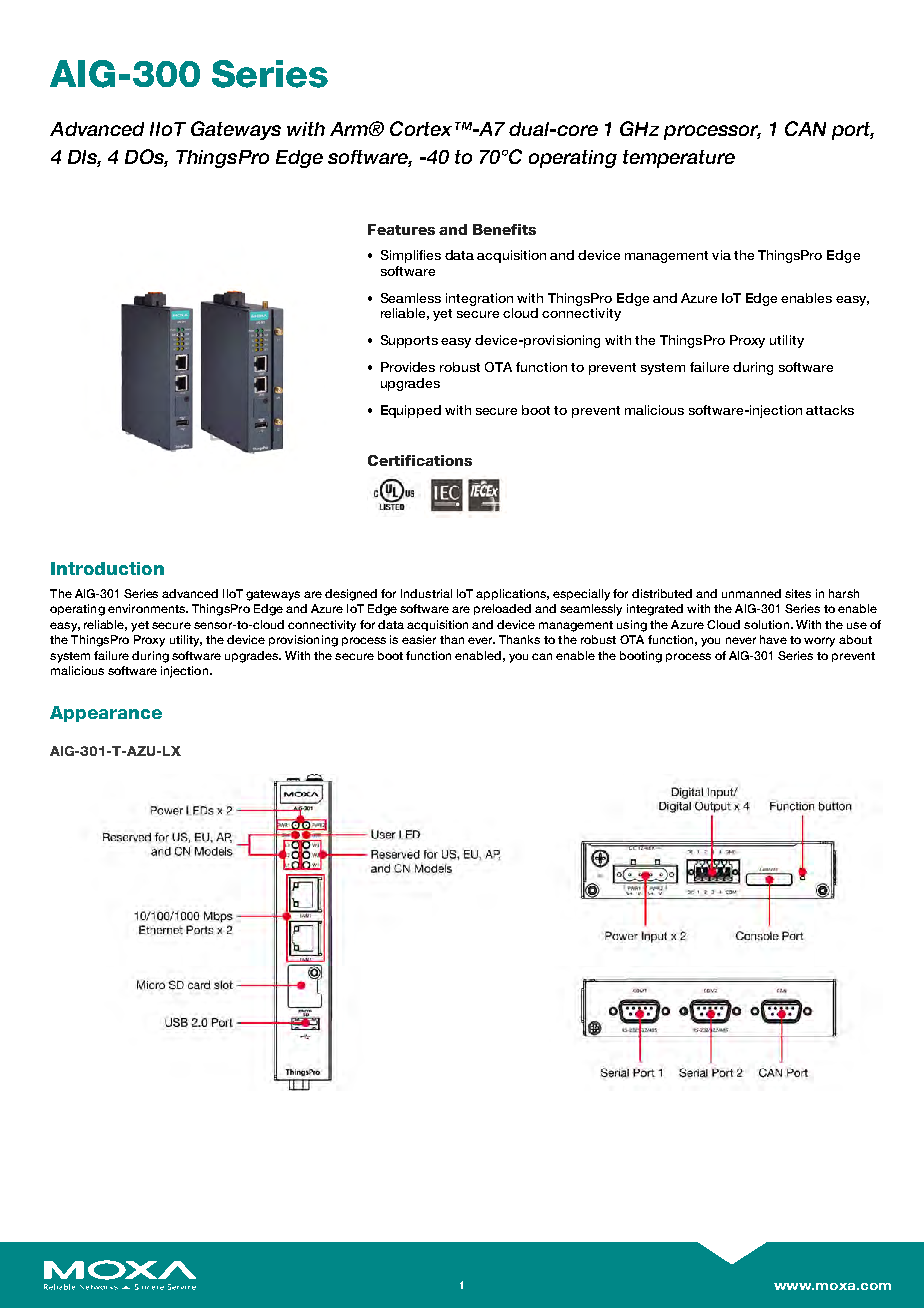 This screenshot has width=924, height=1308. I want to click on attacks, so click(830, 410).
